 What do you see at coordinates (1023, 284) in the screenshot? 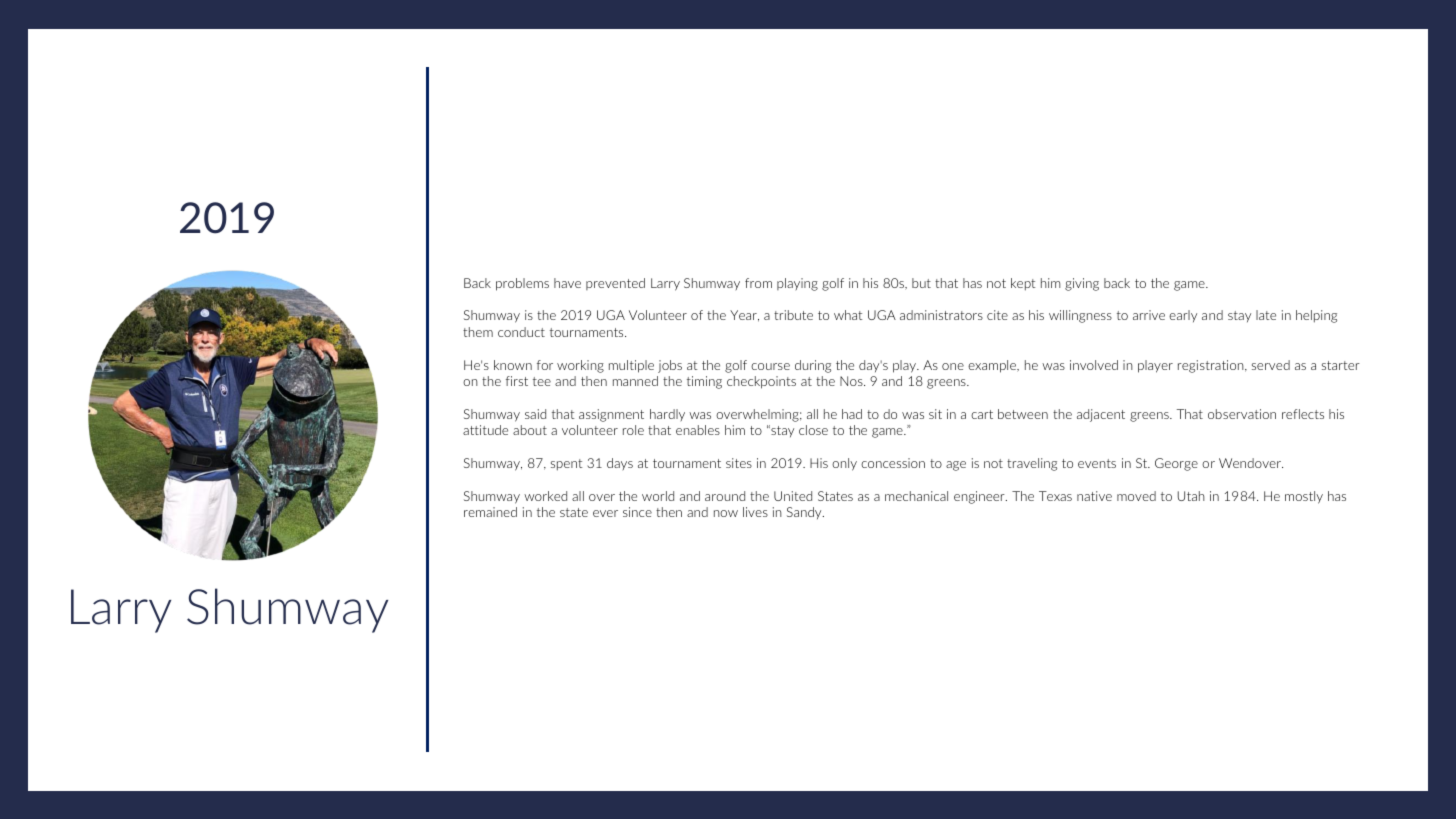
I see `kept` at bounding box center [1023, 284].
